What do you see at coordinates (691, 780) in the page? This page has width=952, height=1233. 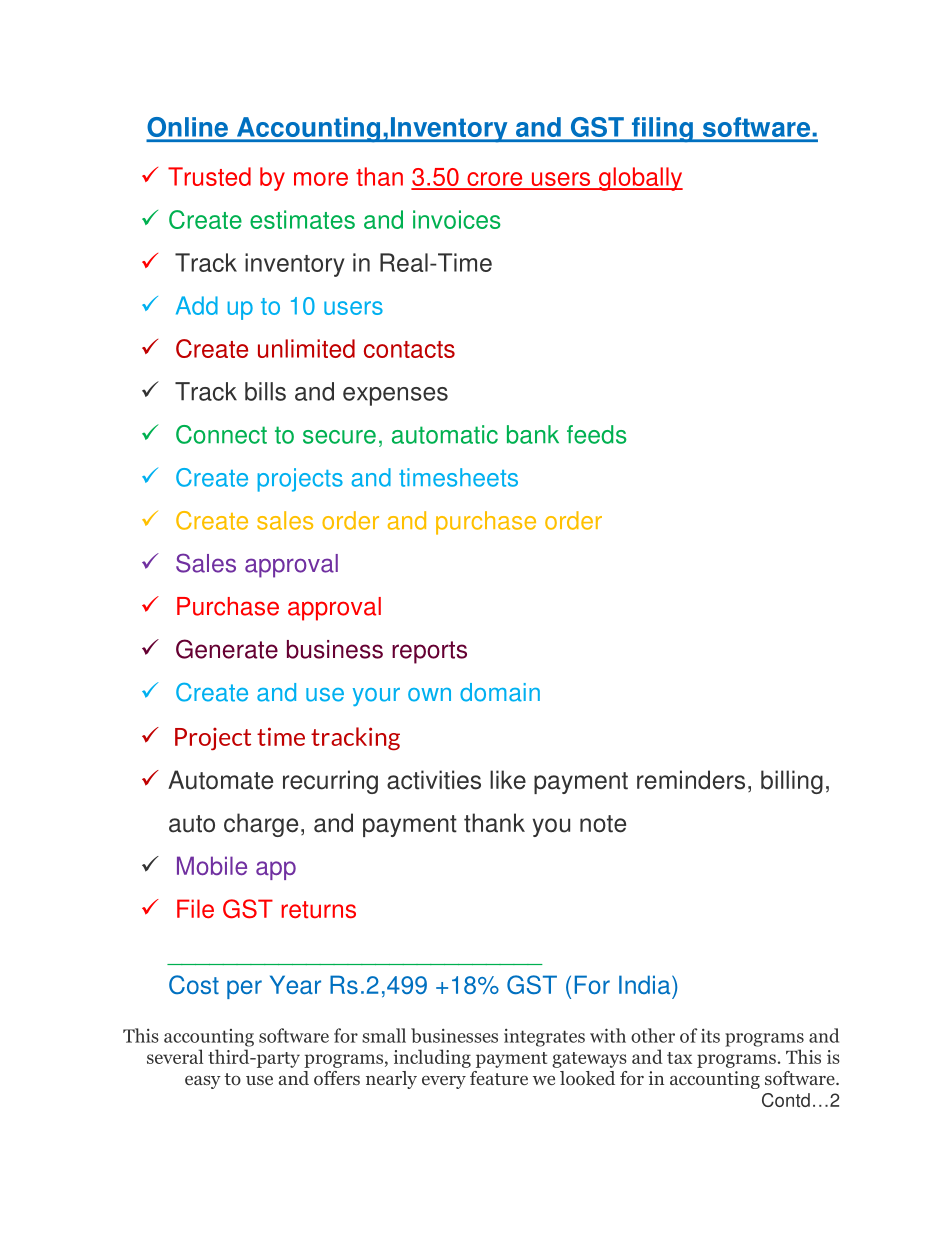 I see `reminders` at bounding box center [691, 780].
